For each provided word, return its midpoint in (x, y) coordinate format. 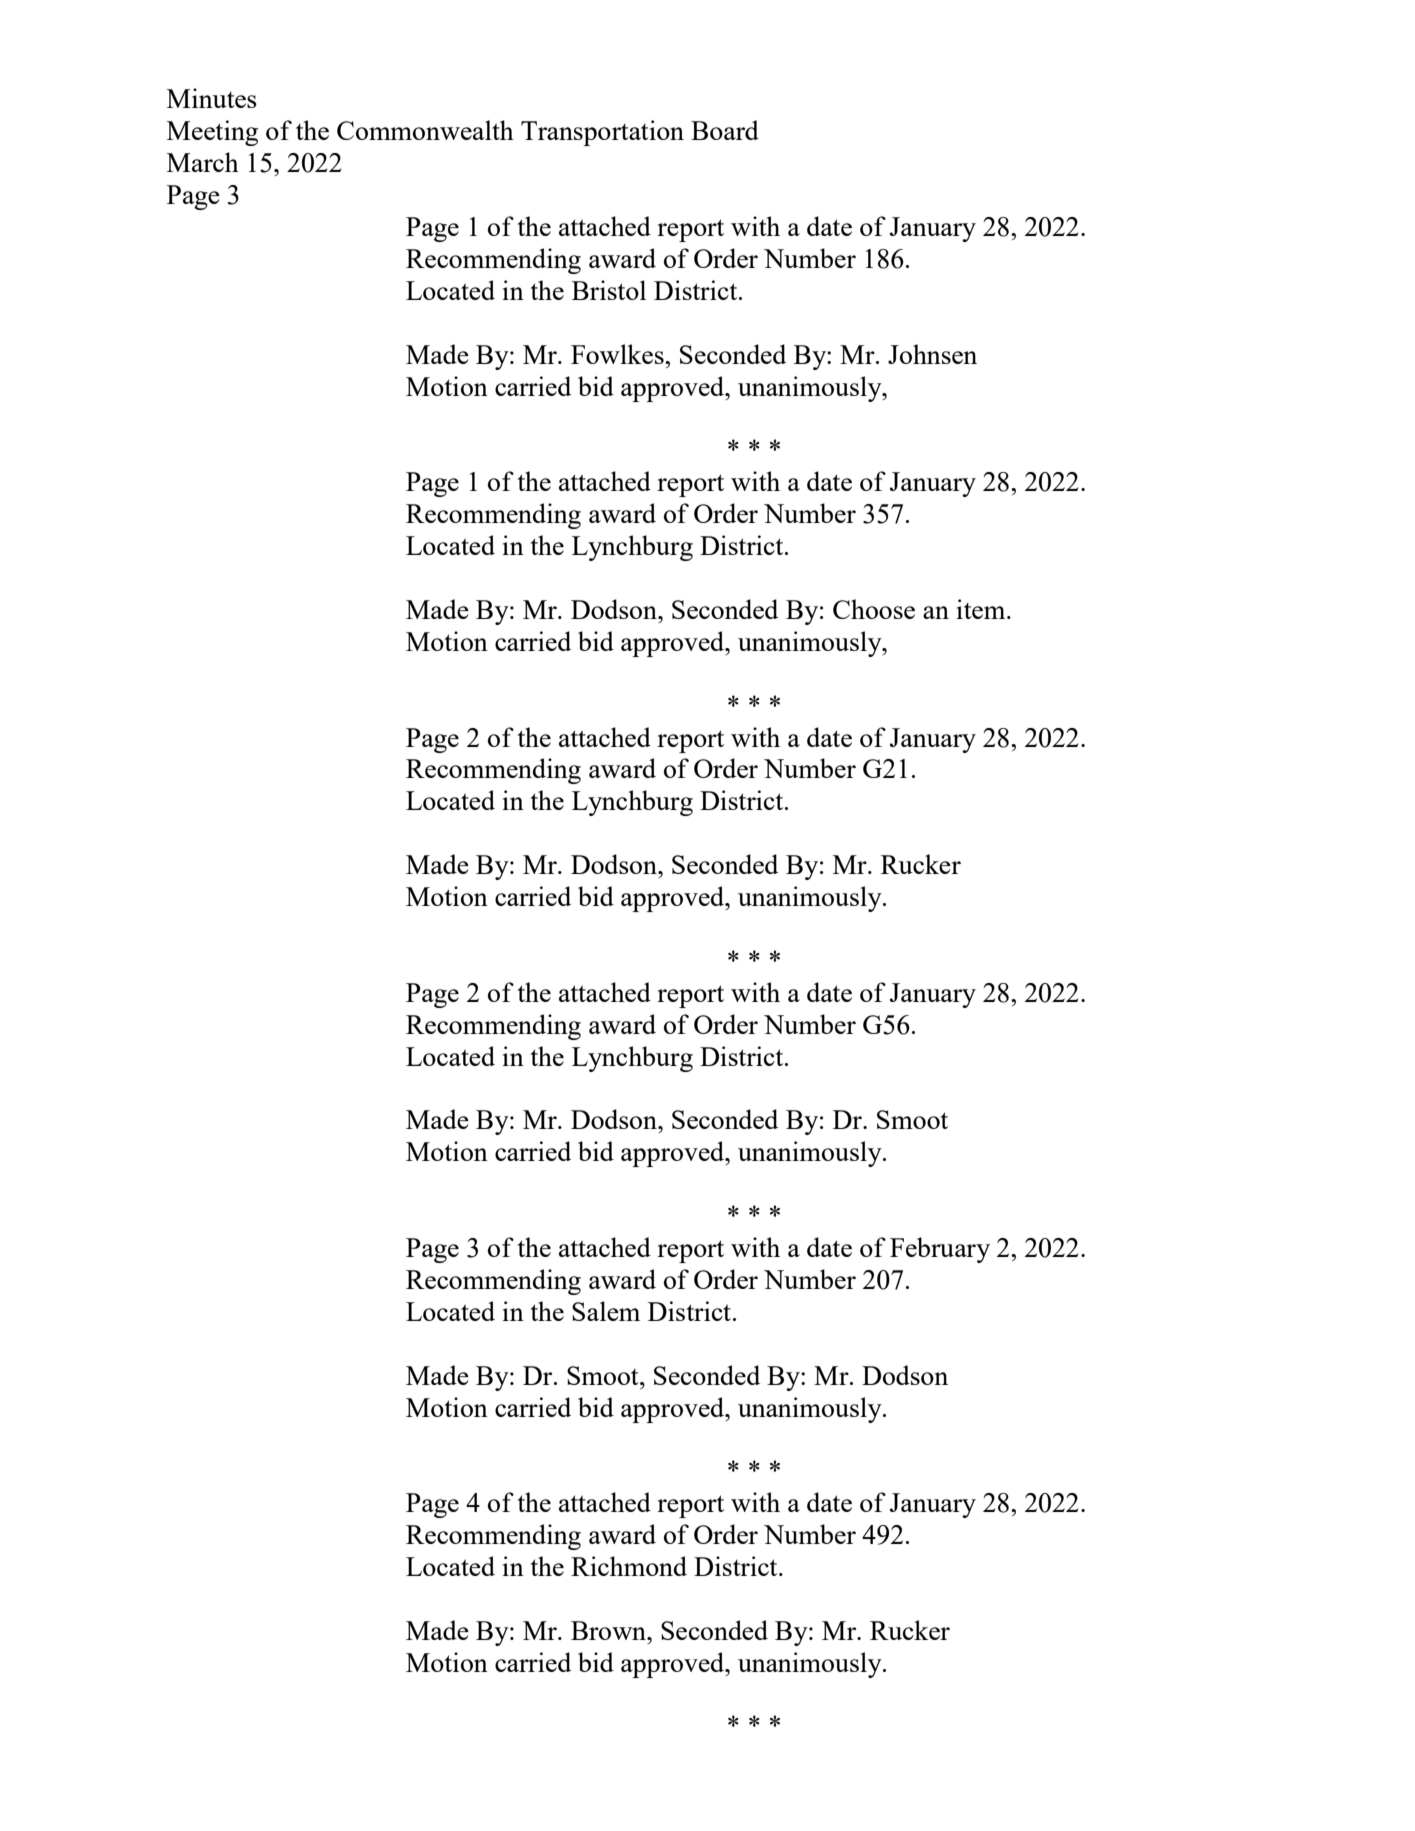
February (940, 1250)
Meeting (212, 133)
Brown (610, 1630)
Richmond (629, 1566)
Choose (874, 609)
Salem (606, 1311)
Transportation (602, 133)
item (982, 609)
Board (725, 130)
